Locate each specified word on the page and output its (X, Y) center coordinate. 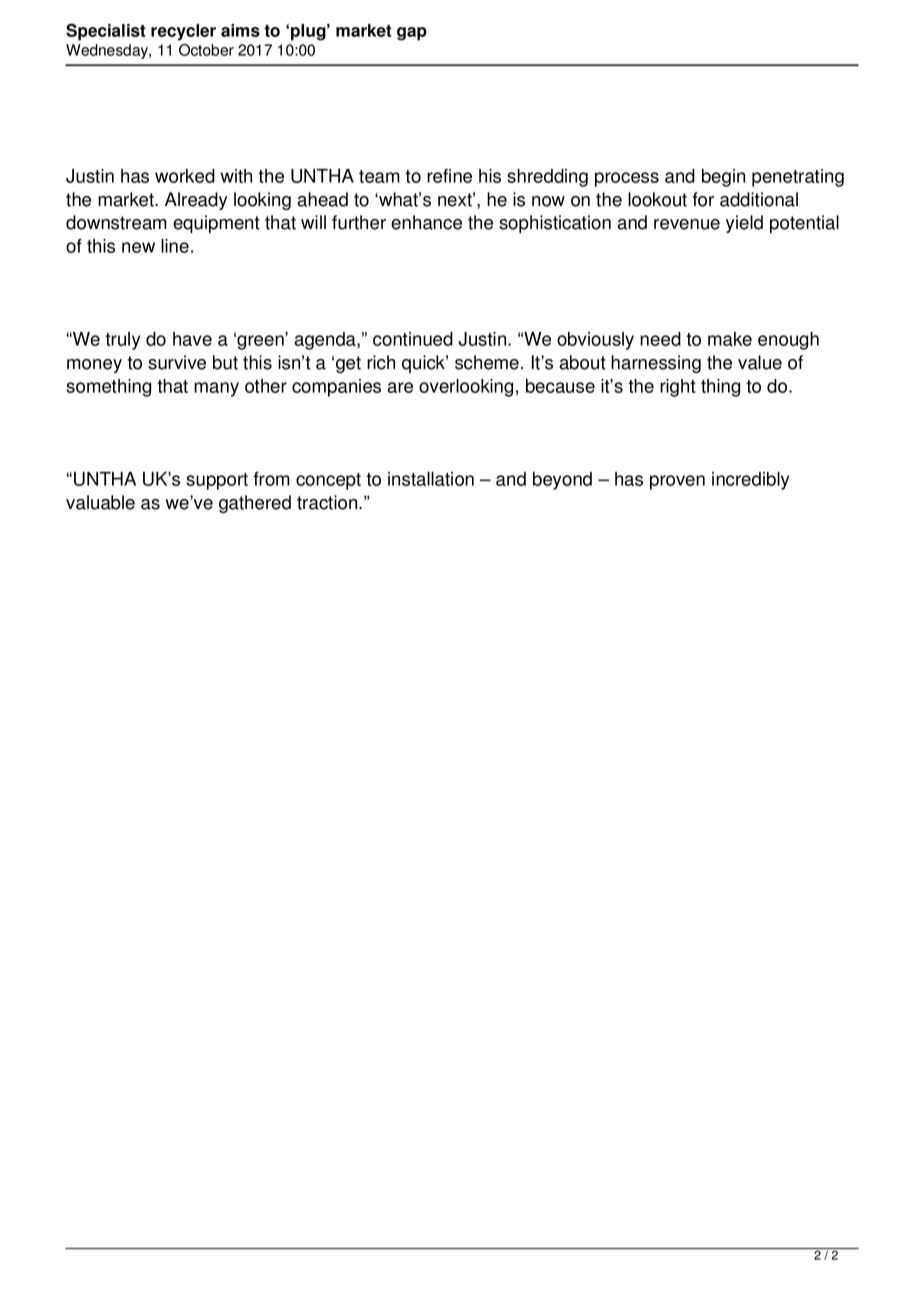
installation (431, 479)
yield (744, 224)
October (206, 50)
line (175, 246)
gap (412, 34)
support (217, 481)
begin (723, 178)
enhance (426, 222)
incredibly (750, 481)
